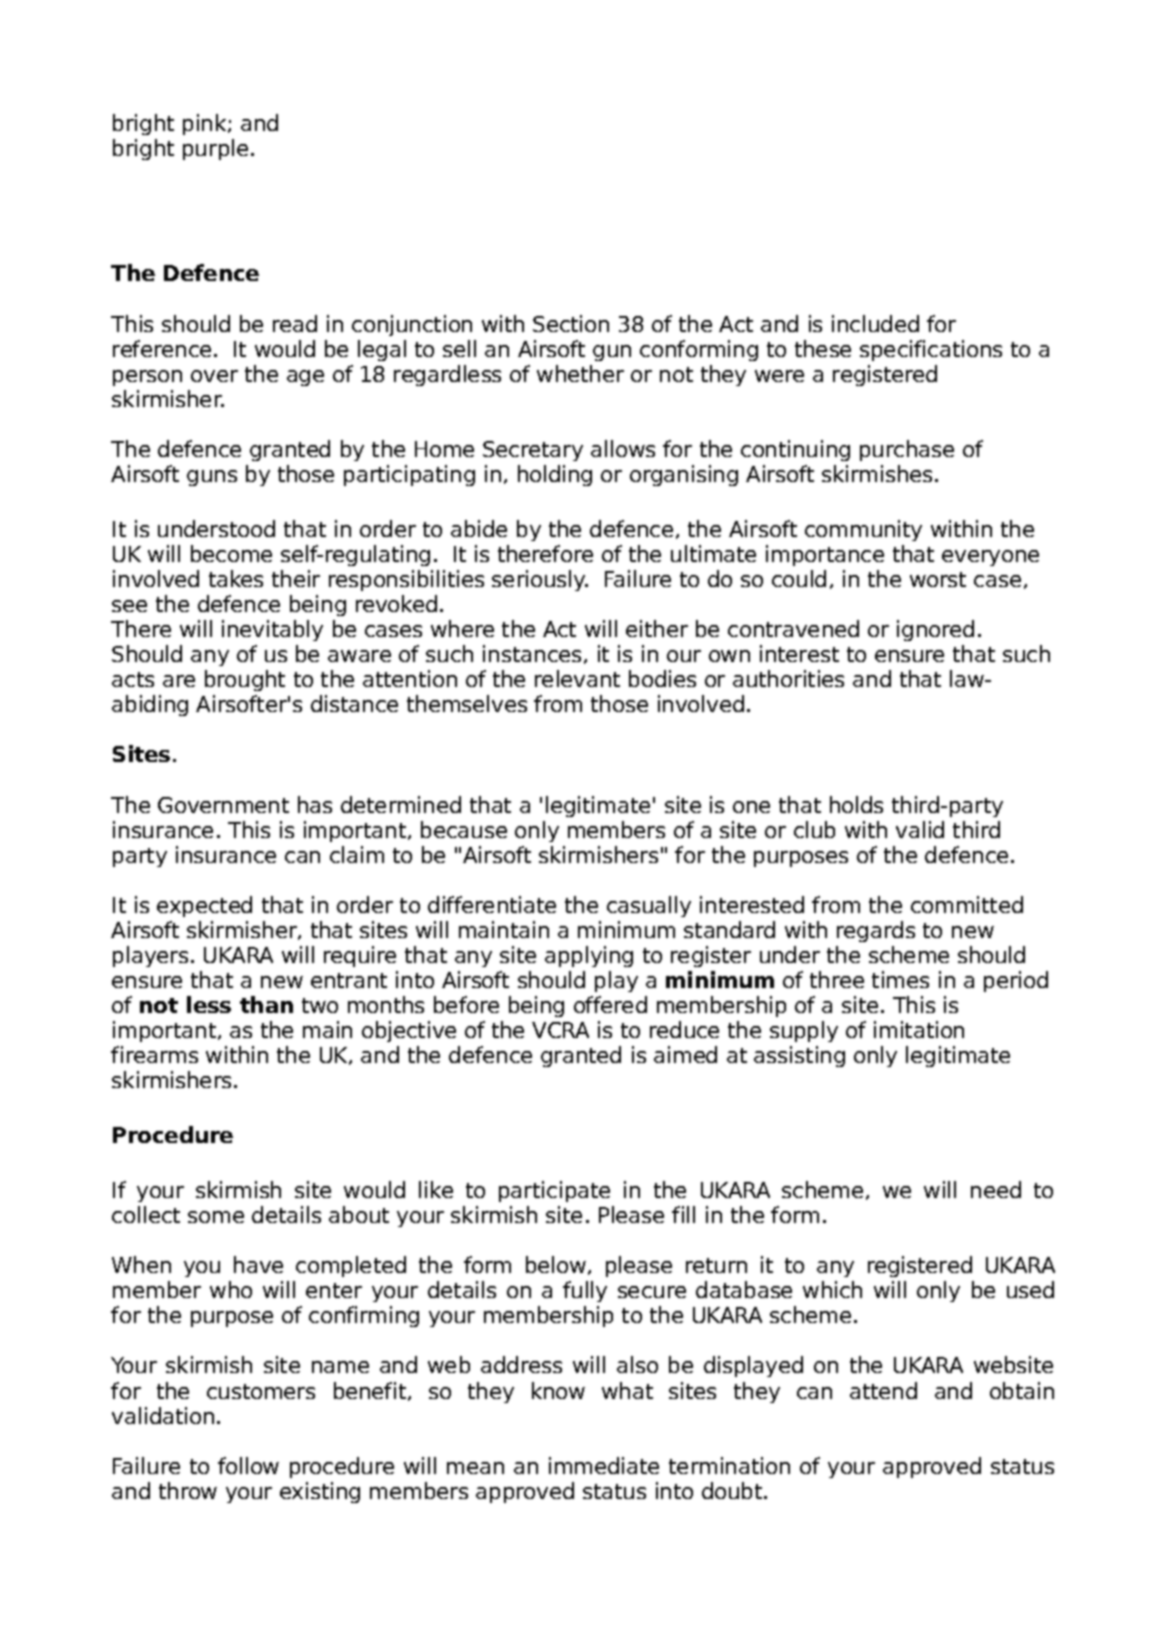 The image size is (1166, 1649). What do you see at coordinates (919, 1029) in the screenshot?
I see `imitation` at bounding box center [919, 1029].
